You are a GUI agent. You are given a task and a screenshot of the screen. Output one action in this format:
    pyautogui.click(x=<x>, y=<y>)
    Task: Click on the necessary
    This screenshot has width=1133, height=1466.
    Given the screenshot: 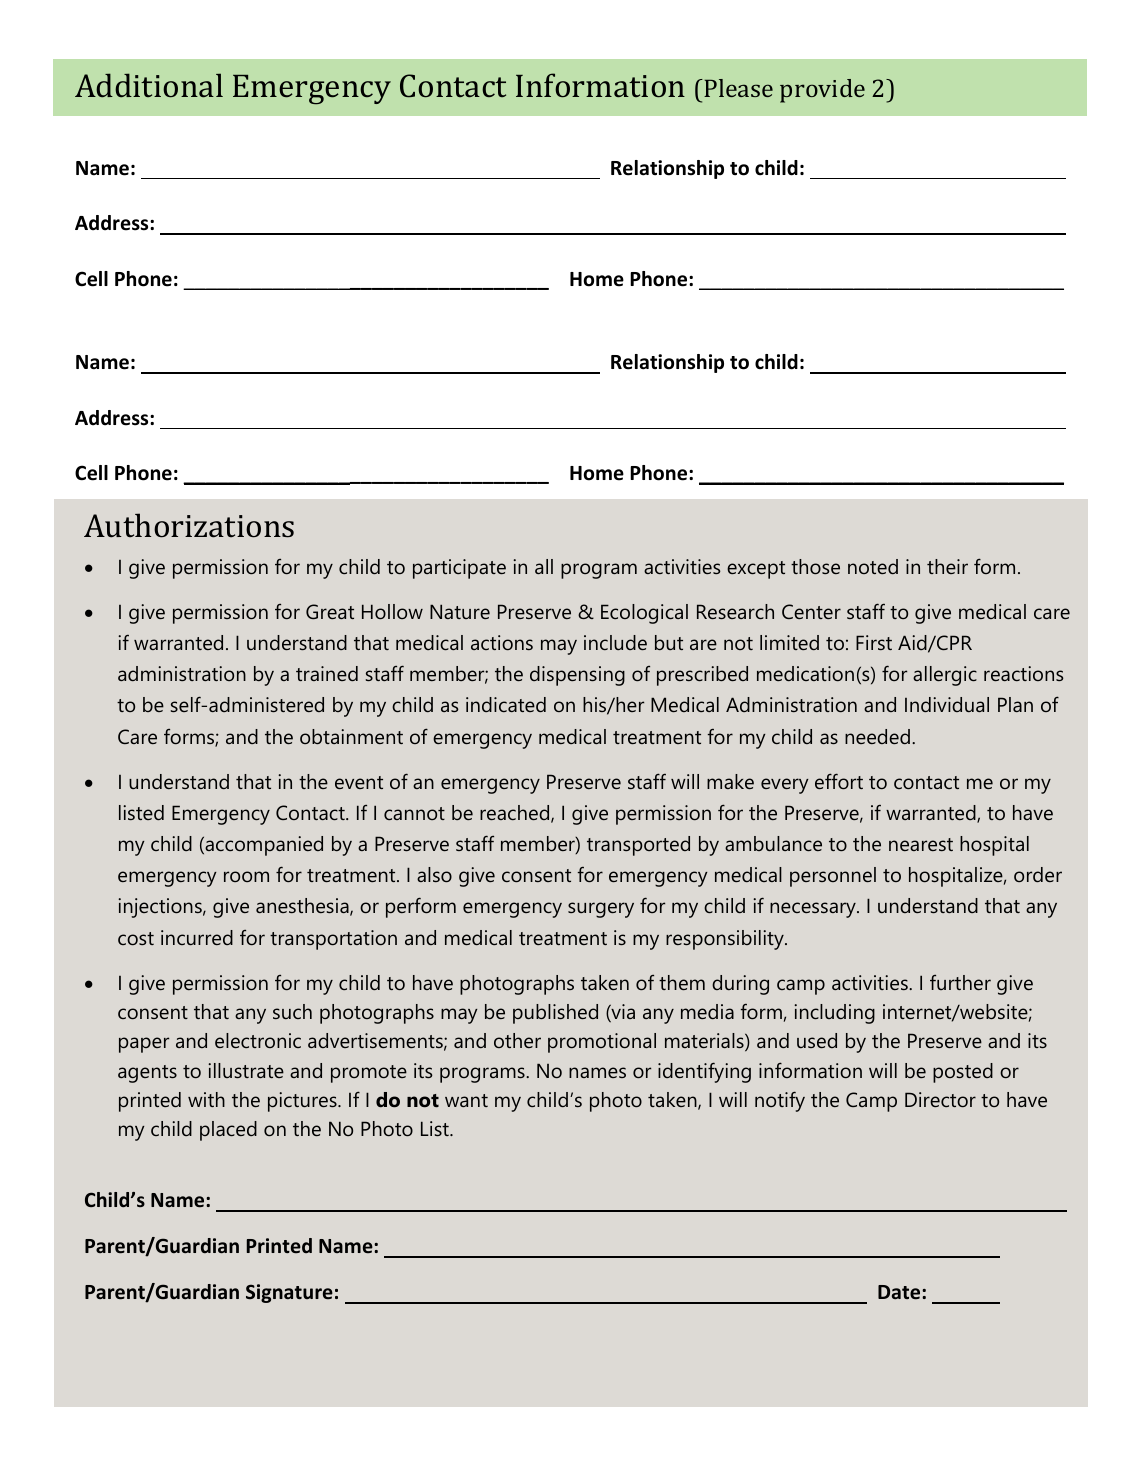 What is the action you would take?
    pyautogui.click(x=814, y=910)
